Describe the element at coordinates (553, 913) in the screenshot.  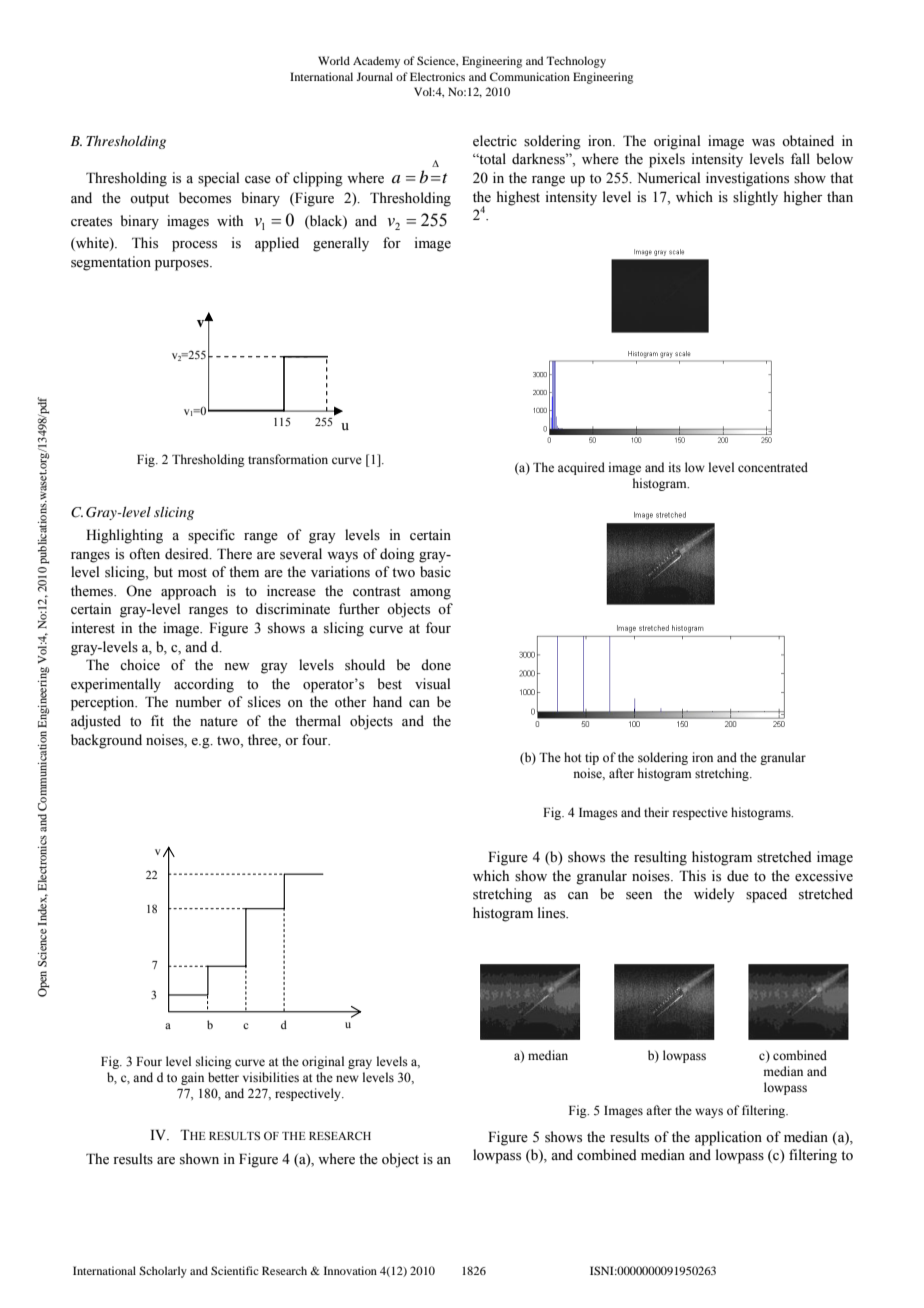
I see `lines` at that location.
